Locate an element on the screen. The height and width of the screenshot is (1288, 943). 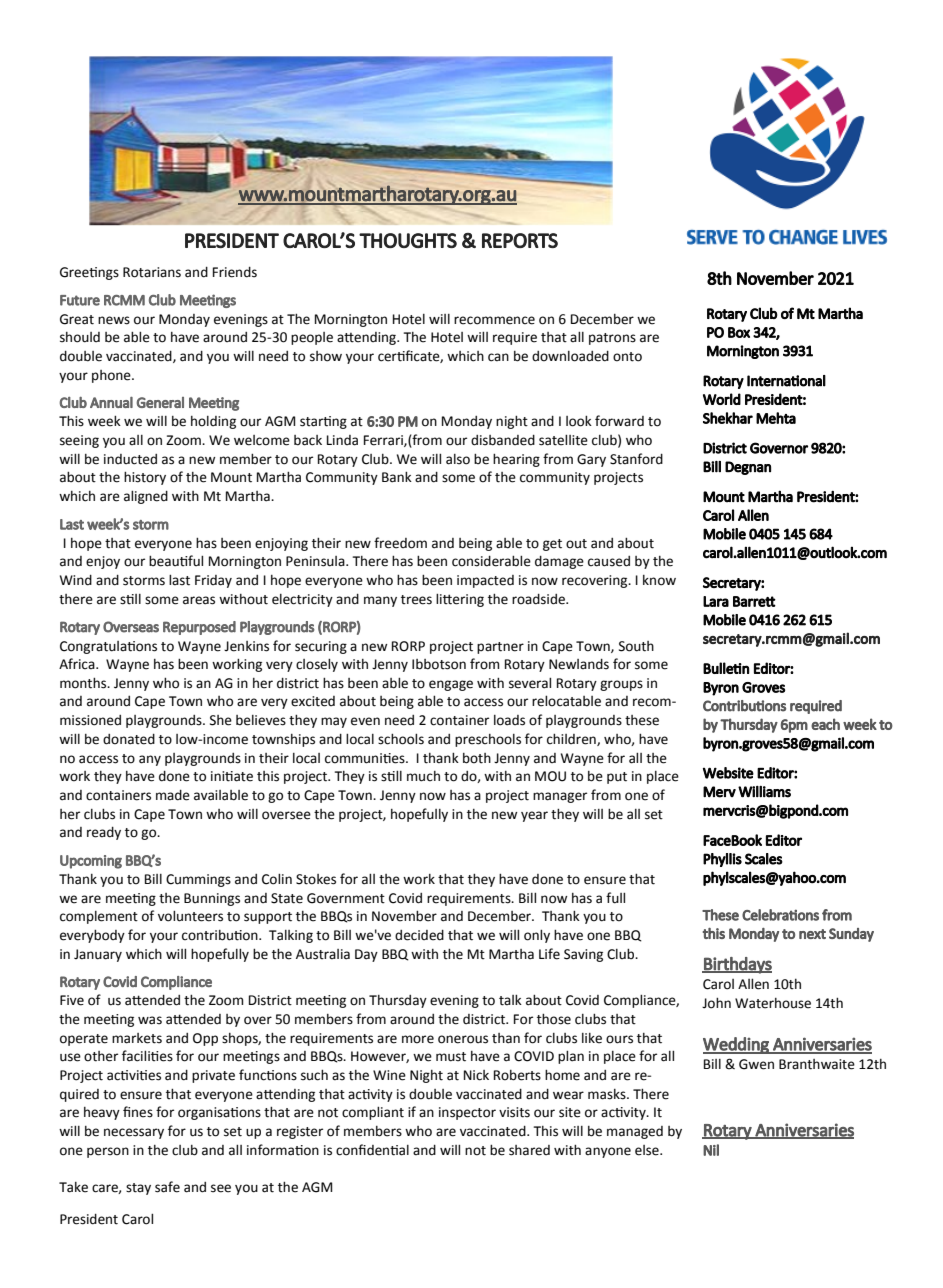
beautiful is located at coordinates (176, 561).
